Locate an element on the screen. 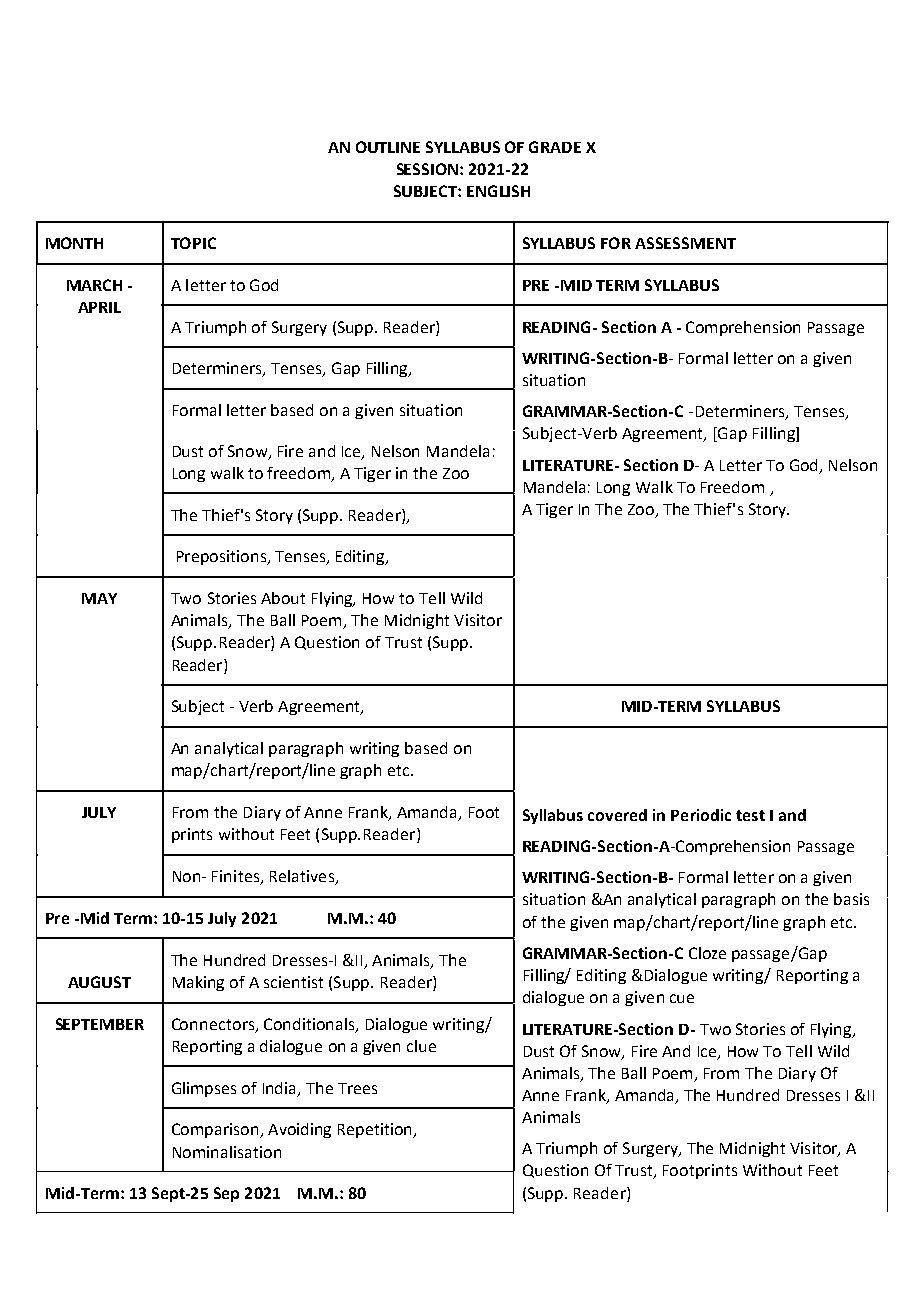 This screenshot has height=1308, width=924. About is located at coordinates (283, 598).
